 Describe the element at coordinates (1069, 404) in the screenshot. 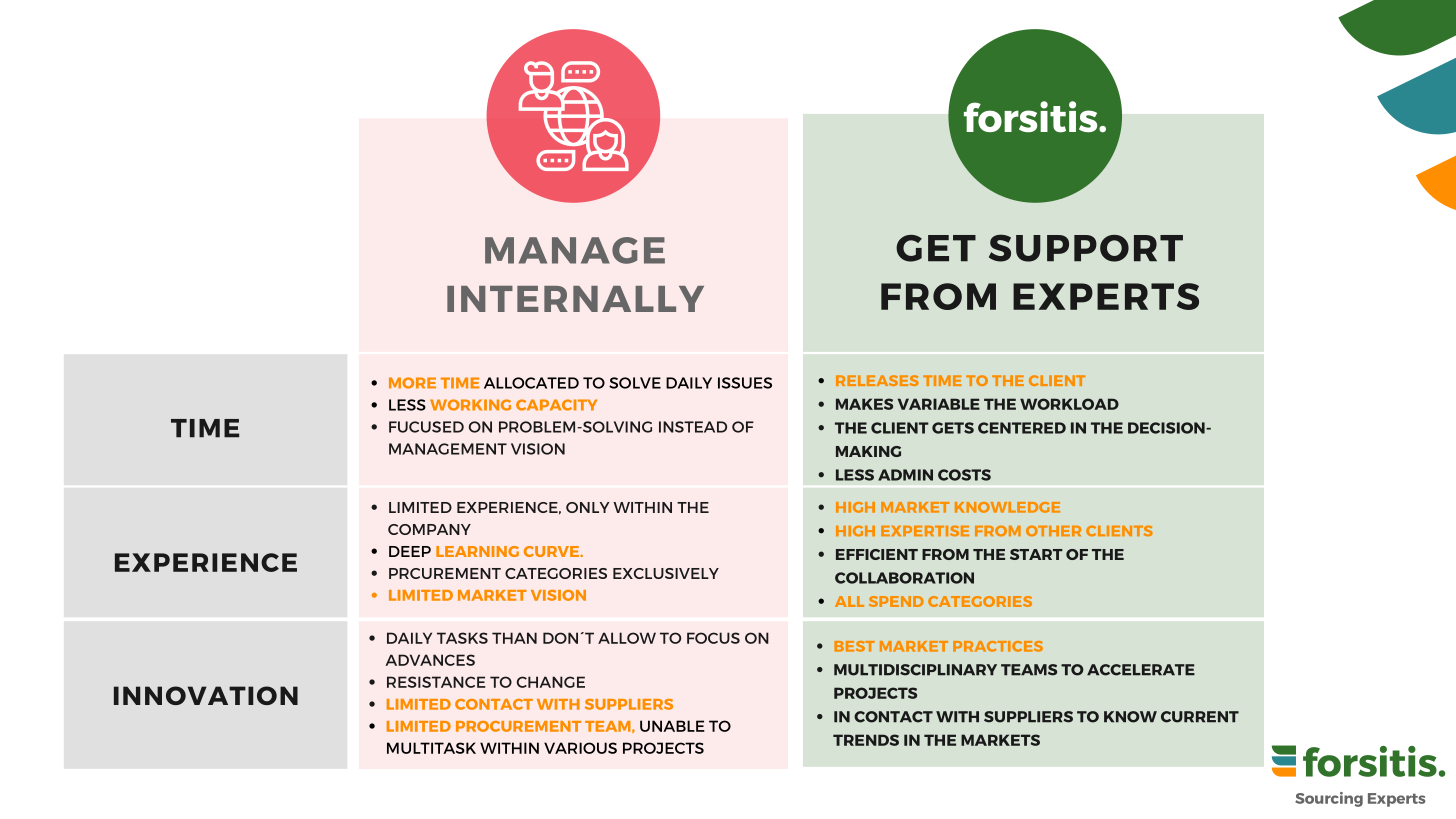

I see `WORKLOAD` at that location.
